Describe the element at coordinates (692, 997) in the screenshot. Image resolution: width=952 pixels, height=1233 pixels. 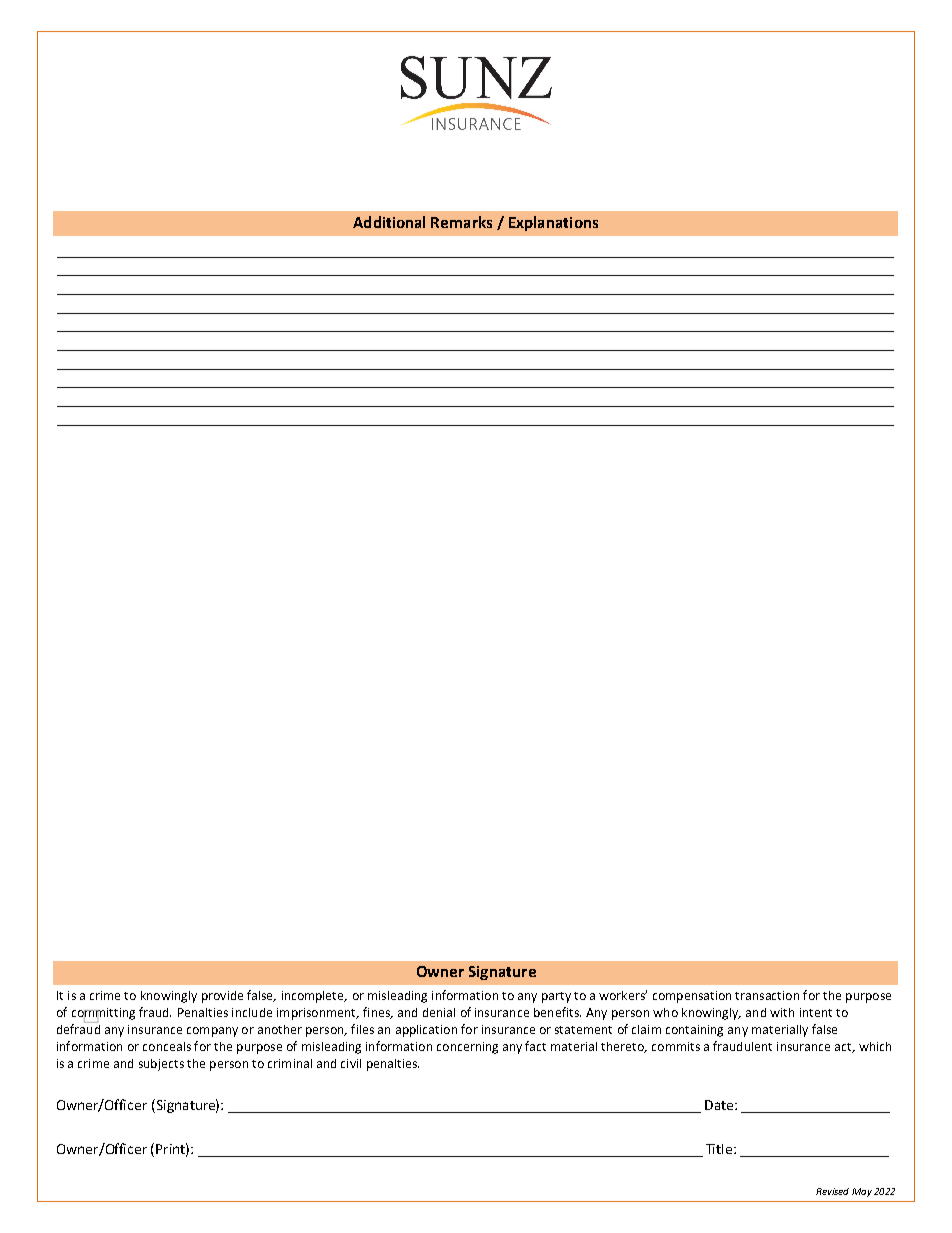
I see `compensation` at that location.
